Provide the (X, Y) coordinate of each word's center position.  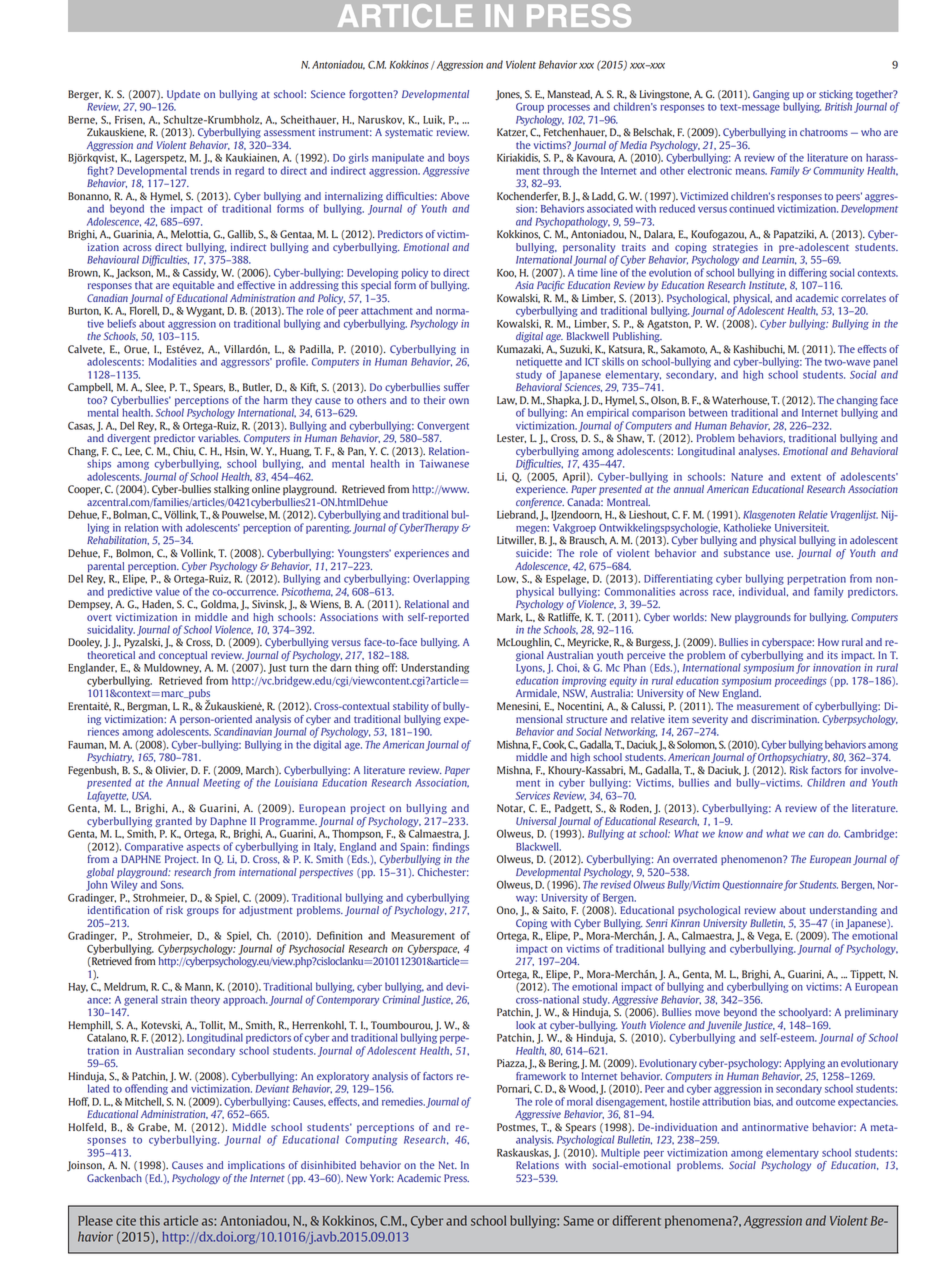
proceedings (801, 681)
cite (126, 1220)
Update (183, 95)
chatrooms (824, 132)
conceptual (183, 657)
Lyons (530, 669)
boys (458, 158)
